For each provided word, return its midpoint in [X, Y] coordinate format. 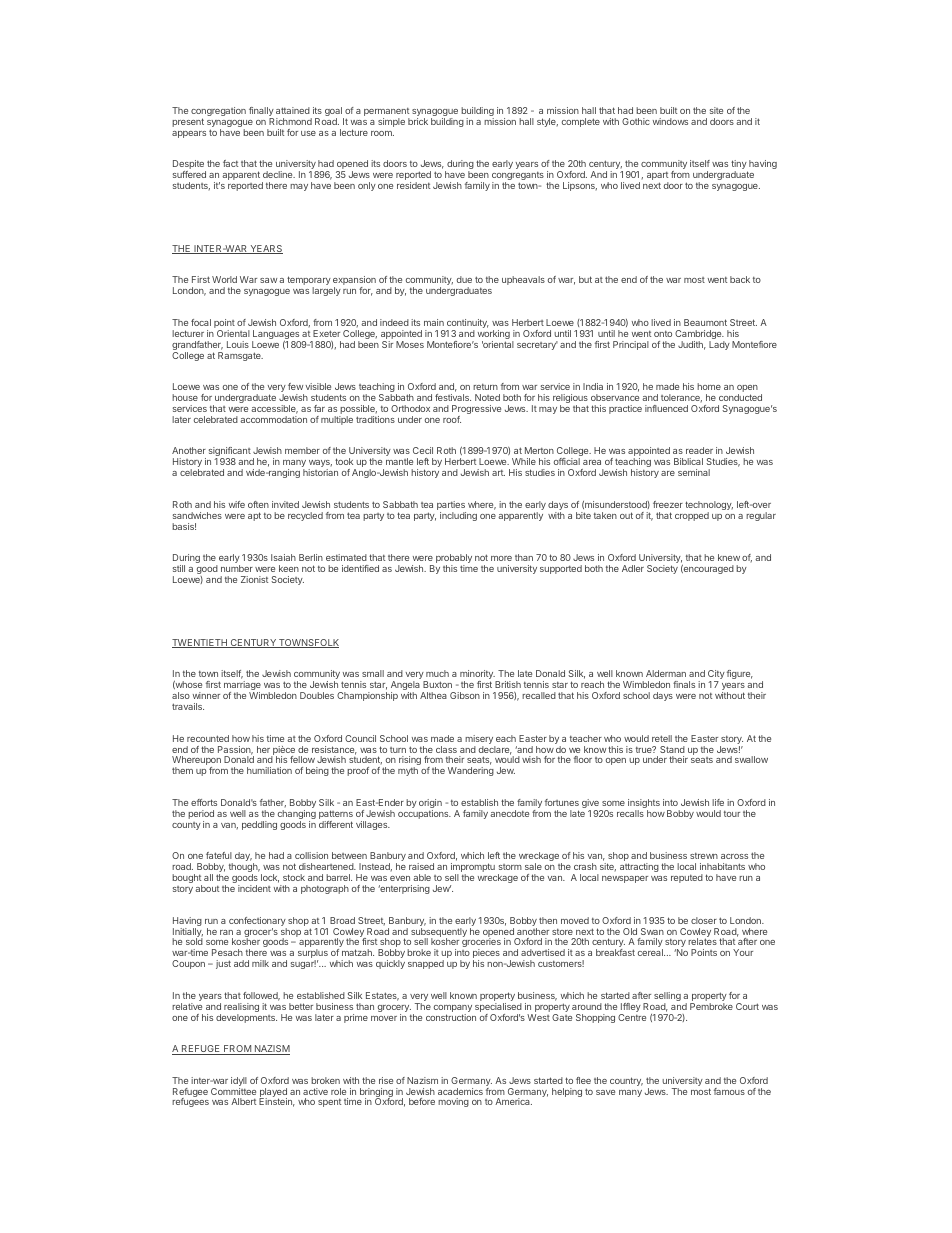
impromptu [473, 869]
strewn [704, 856]
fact [230, 163]
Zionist [254, 579]
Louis [238, 344]
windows [670, 121]
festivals [453, 397]
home [709, 386]
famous [729, 1091]
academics [460, 1091]
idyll [239, 1083]
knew [729, 557]
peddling [259, 825]
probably [454, 560]
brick [418, 121]
